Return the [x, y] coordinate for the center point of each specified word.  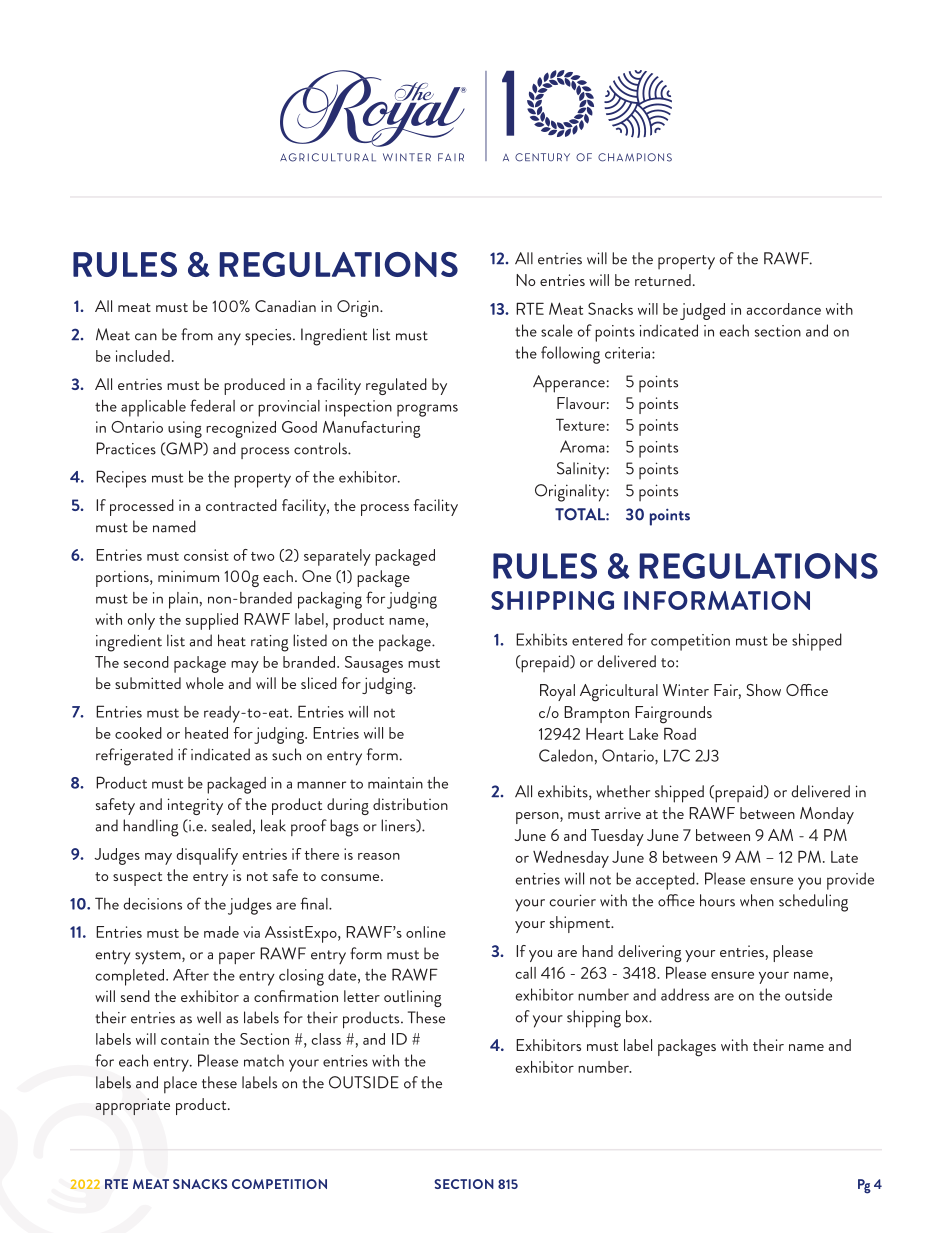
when [757, 900]
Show [763, 690]
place [180, 1085]
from [197, 334]
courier [572, 900]
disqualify [207, 856]
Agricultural [619, 693]
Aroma [582, 446]
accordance [783, 309]
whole [205, 683]
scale [557, 330]
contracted [241, 505]
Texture [580, 424]
